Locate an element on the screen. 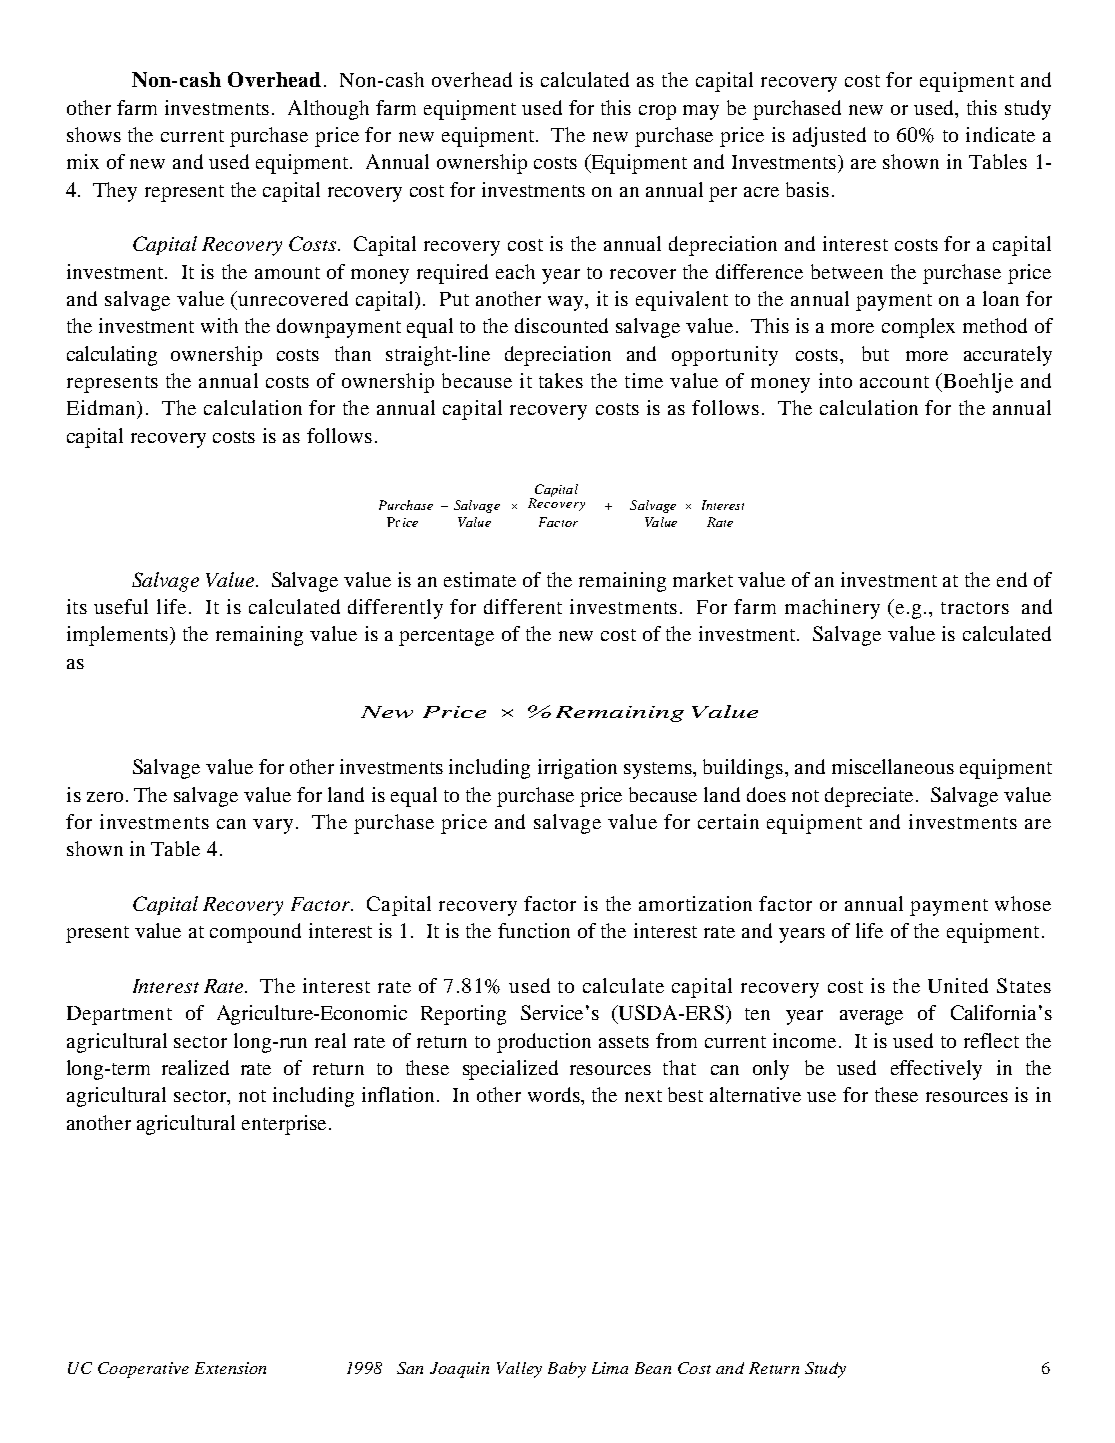 Image resolution: width=1115 pixels, height=1443 pixels. compound is located at coordinates (255, 933).
